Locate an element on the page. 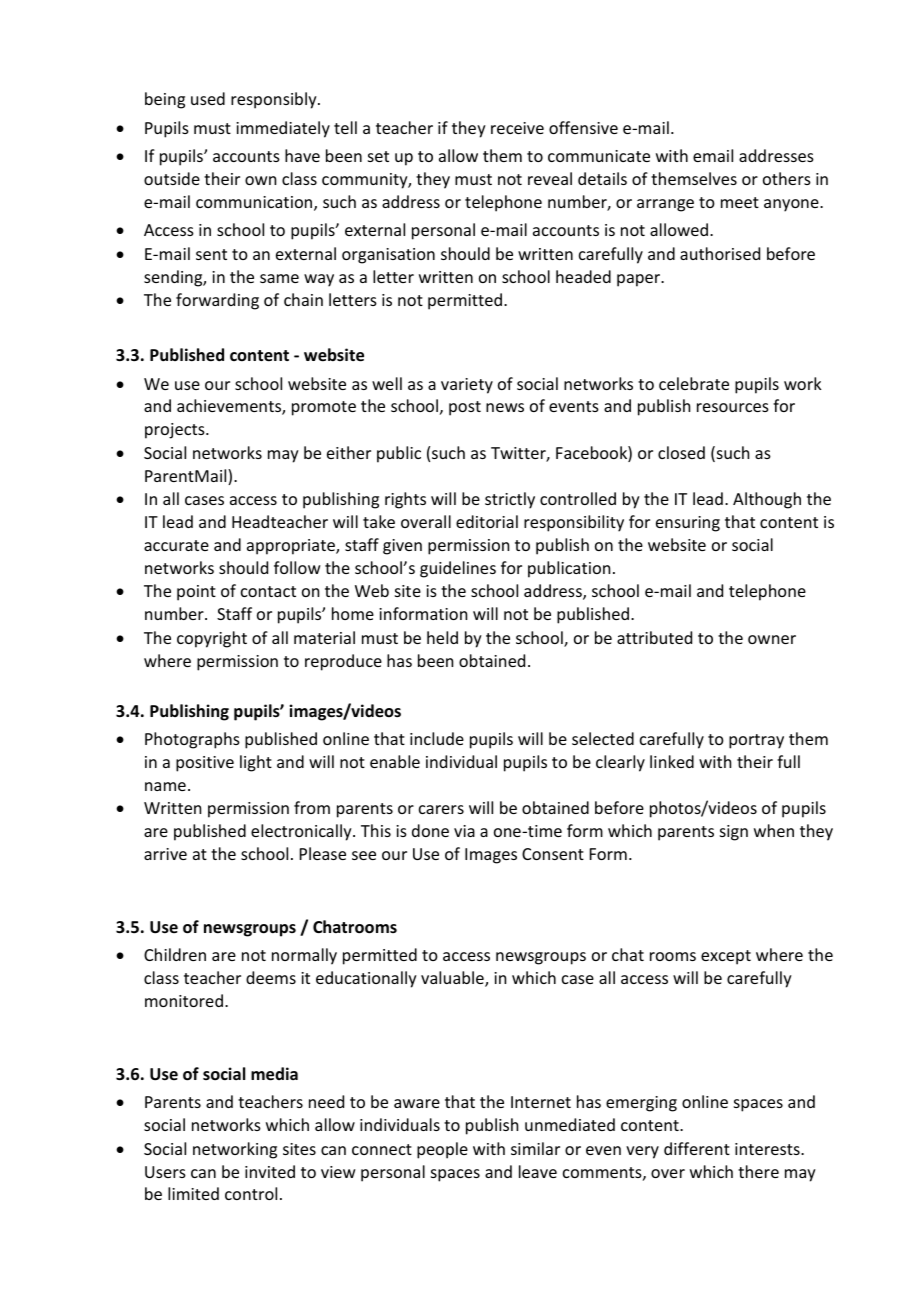 This document has width=924, height=1308. except is located at coordinates (726, 957).
